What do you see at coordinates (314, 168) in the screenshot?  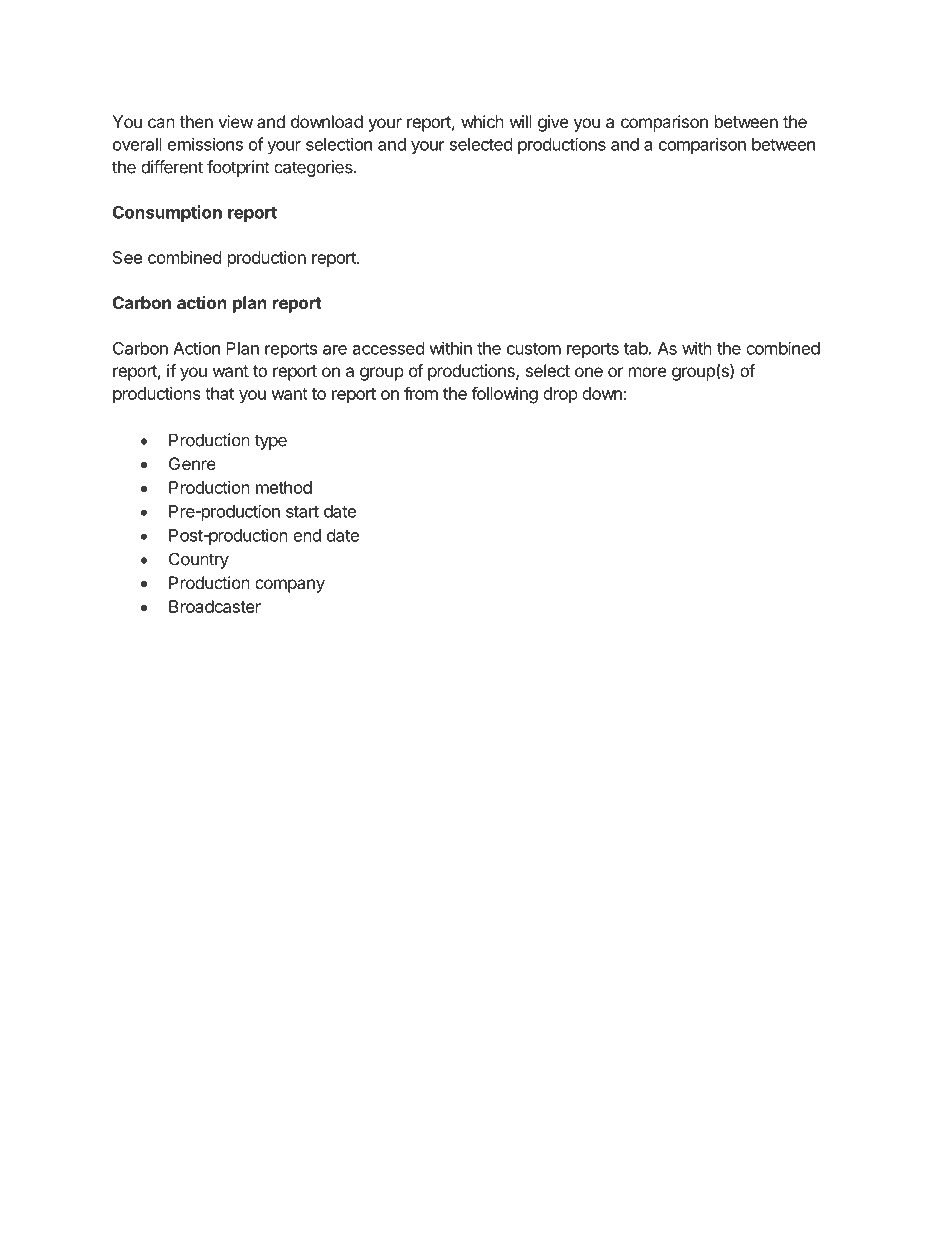 I see `categories` at bounding box center [314, 168].
